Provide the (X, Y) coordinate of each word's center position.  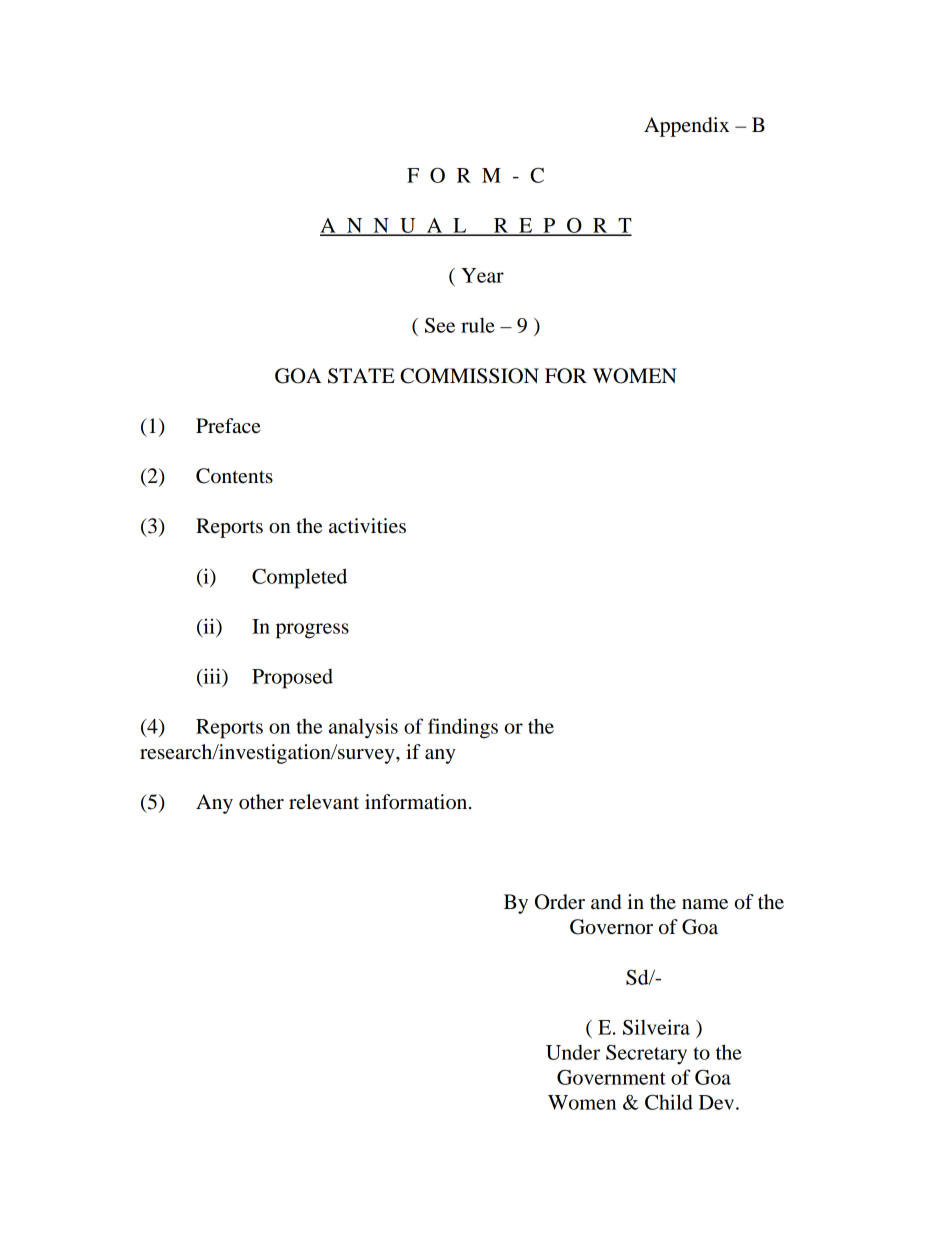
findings (463, 728)
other (261, 802)
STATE (361, 376)
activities (367, 526)
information (417, 802)
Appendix (686, 127)
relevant (324, 802)
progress (312, 631)
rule (478, 325)
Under (573, 1052)
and (606, 902)
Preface (228, 426)
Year (482, 275)
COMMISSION (469, 376)
